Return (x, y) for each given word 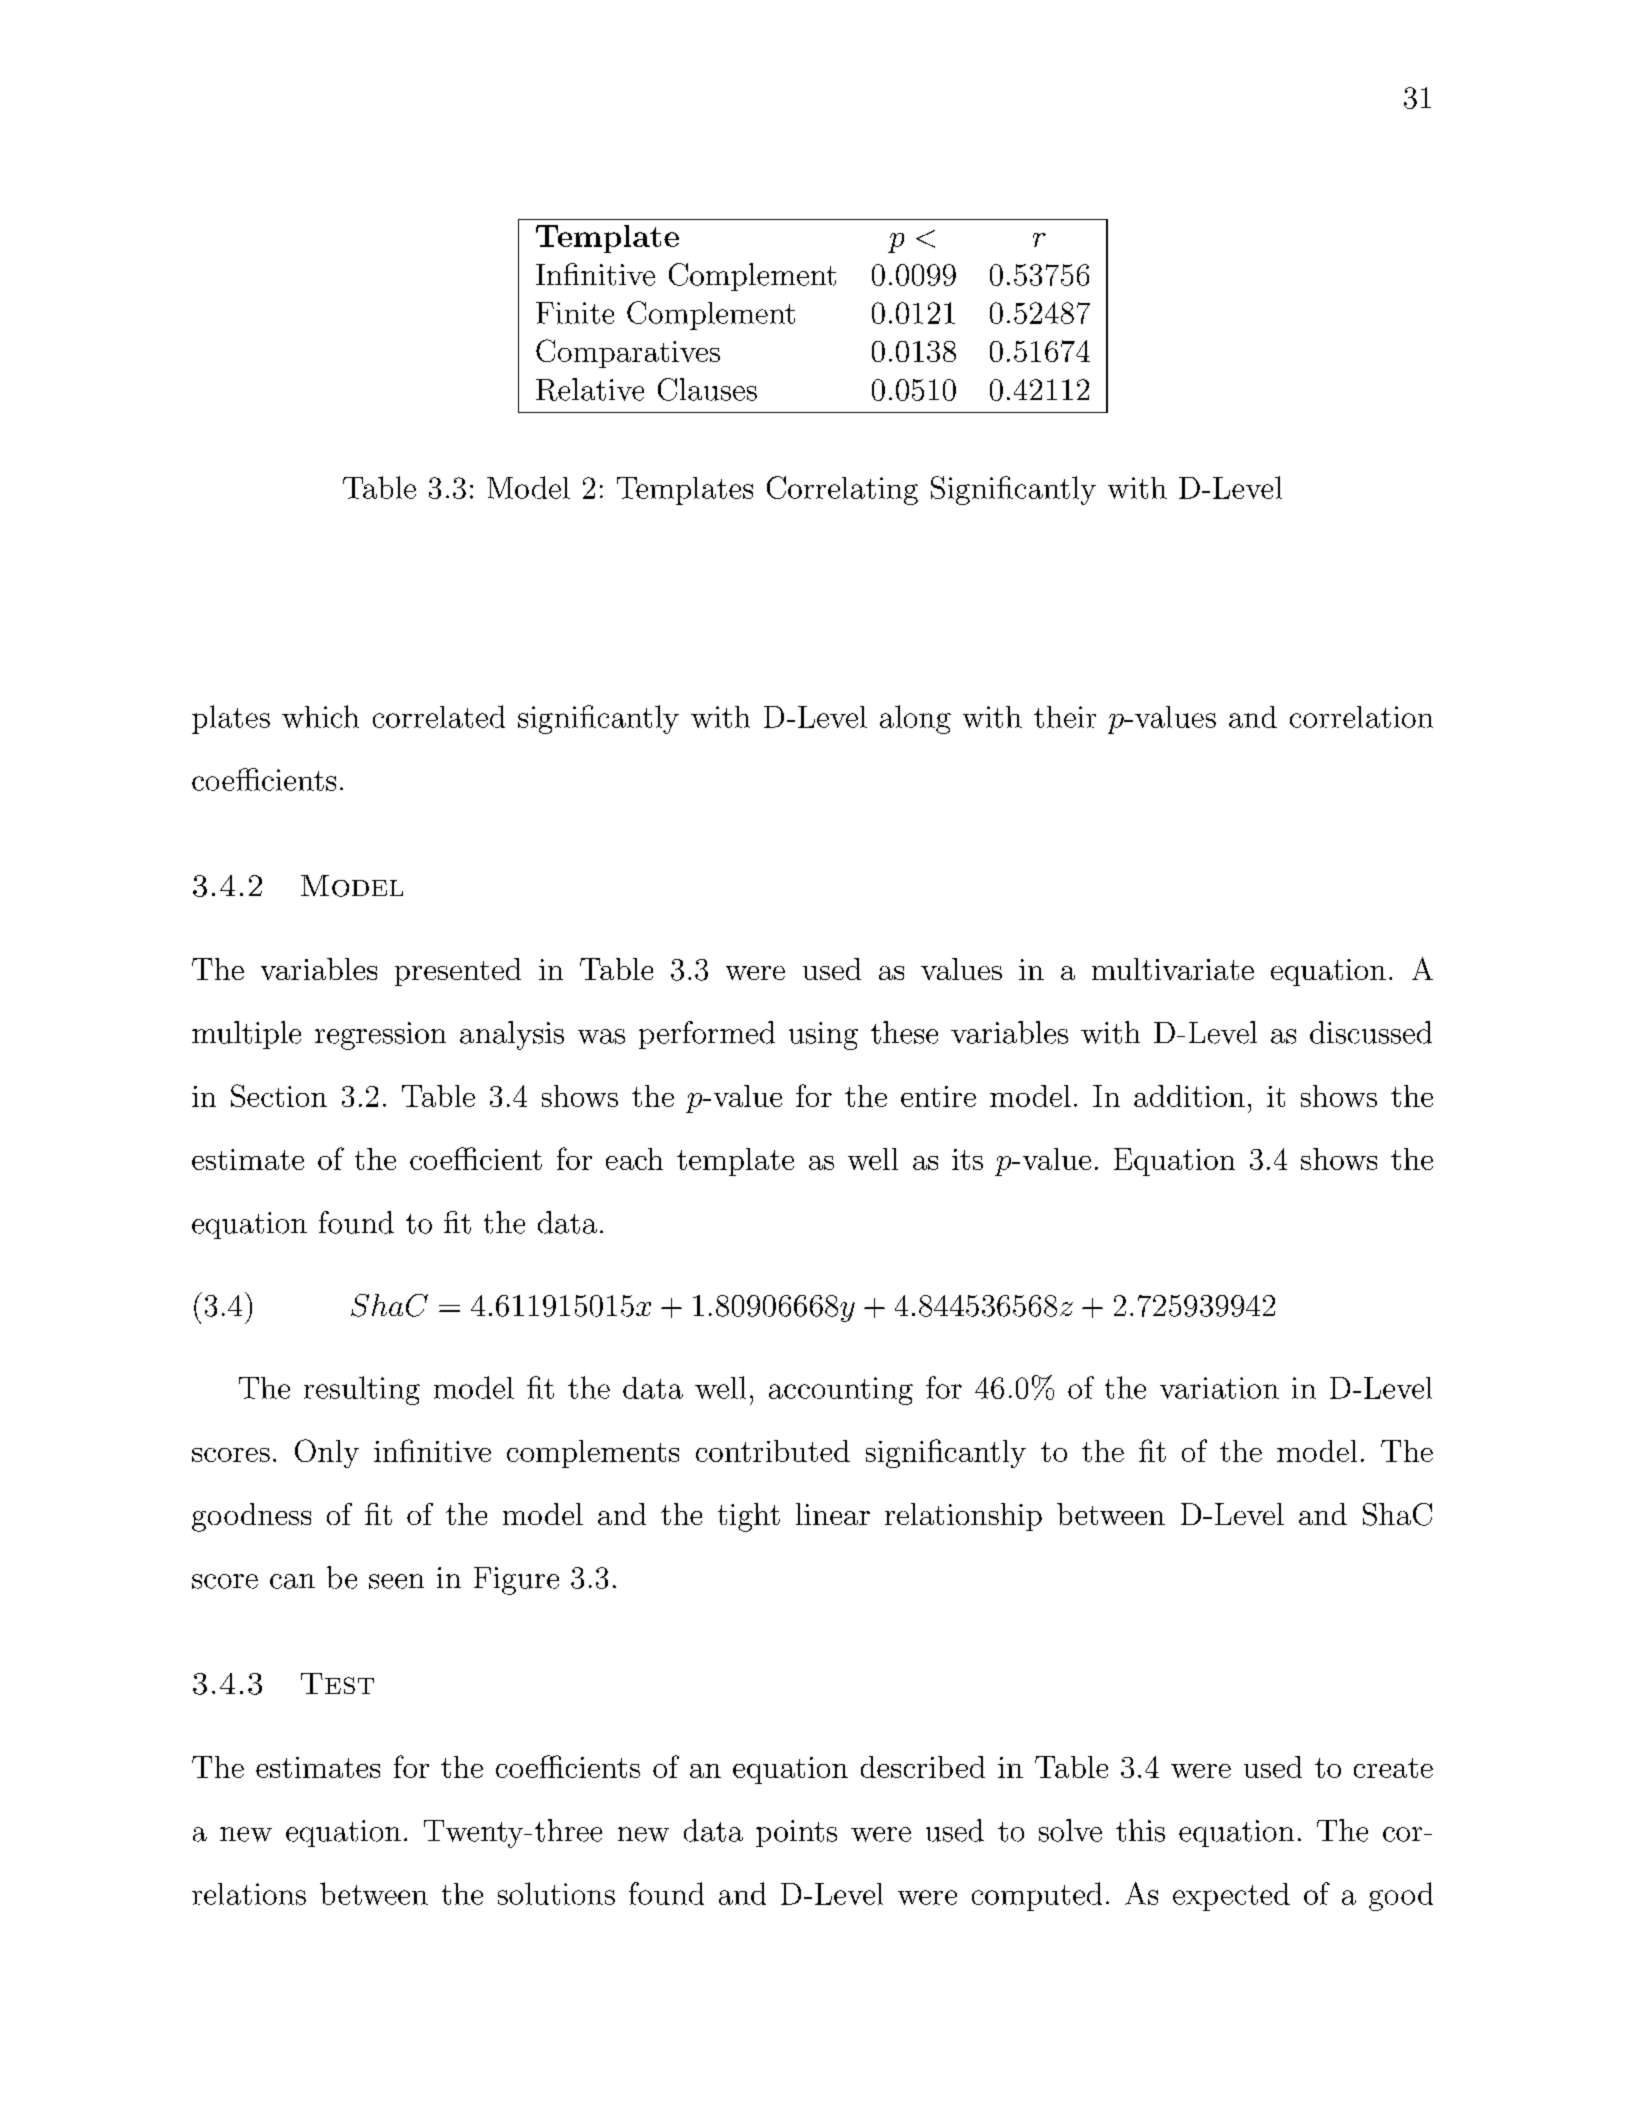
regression (380, 1036)
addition (1189, 1096)
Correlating (842, 490)
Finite (575, 313)
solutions (556, 1893)
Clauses (707, 389)
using (823, 1036)
